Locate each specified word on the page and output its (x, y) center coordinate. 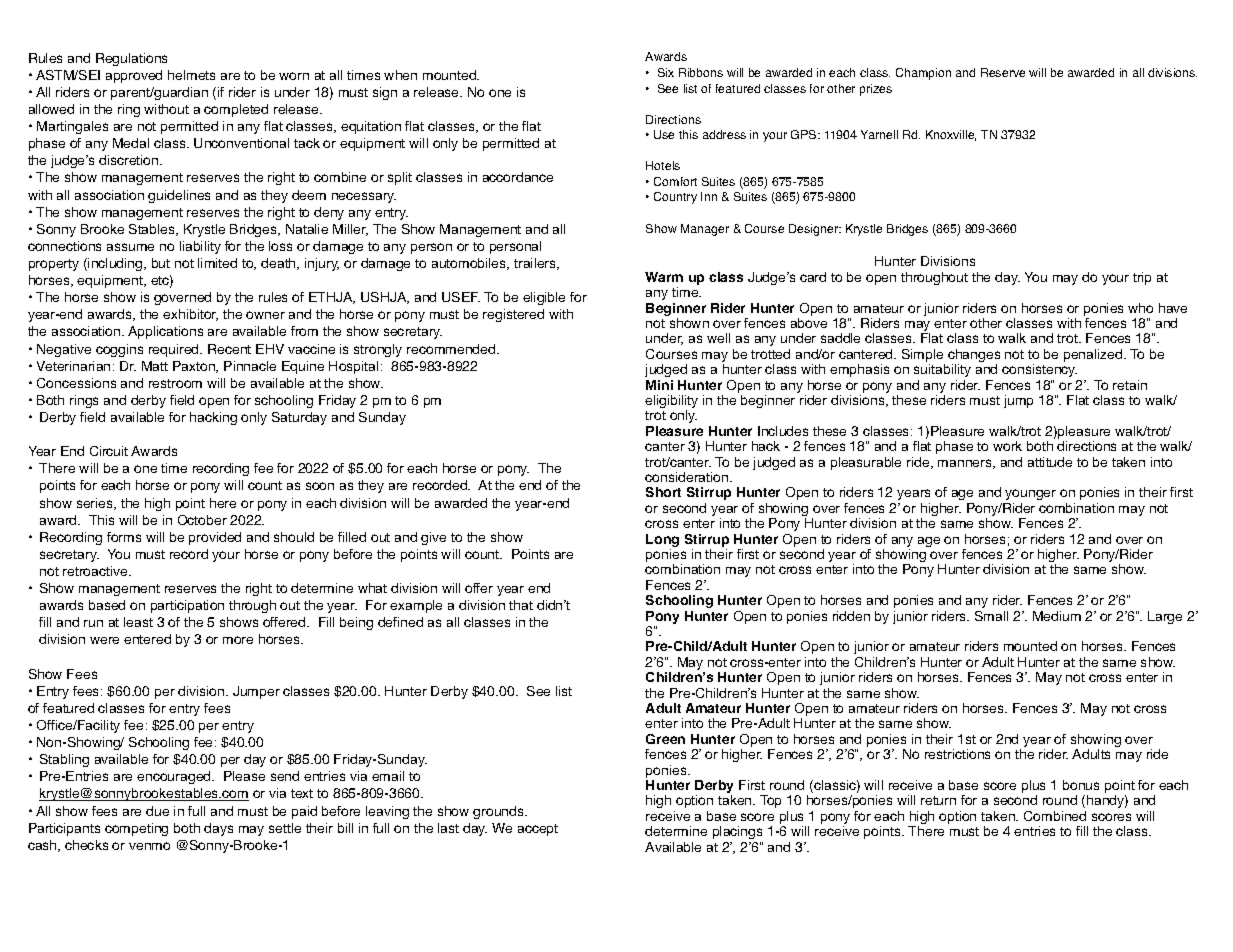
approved (134, 76)
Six (666, 72)
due (157, 811)
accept (538, 830)
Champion (923, 74)
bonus (1081, 785)
